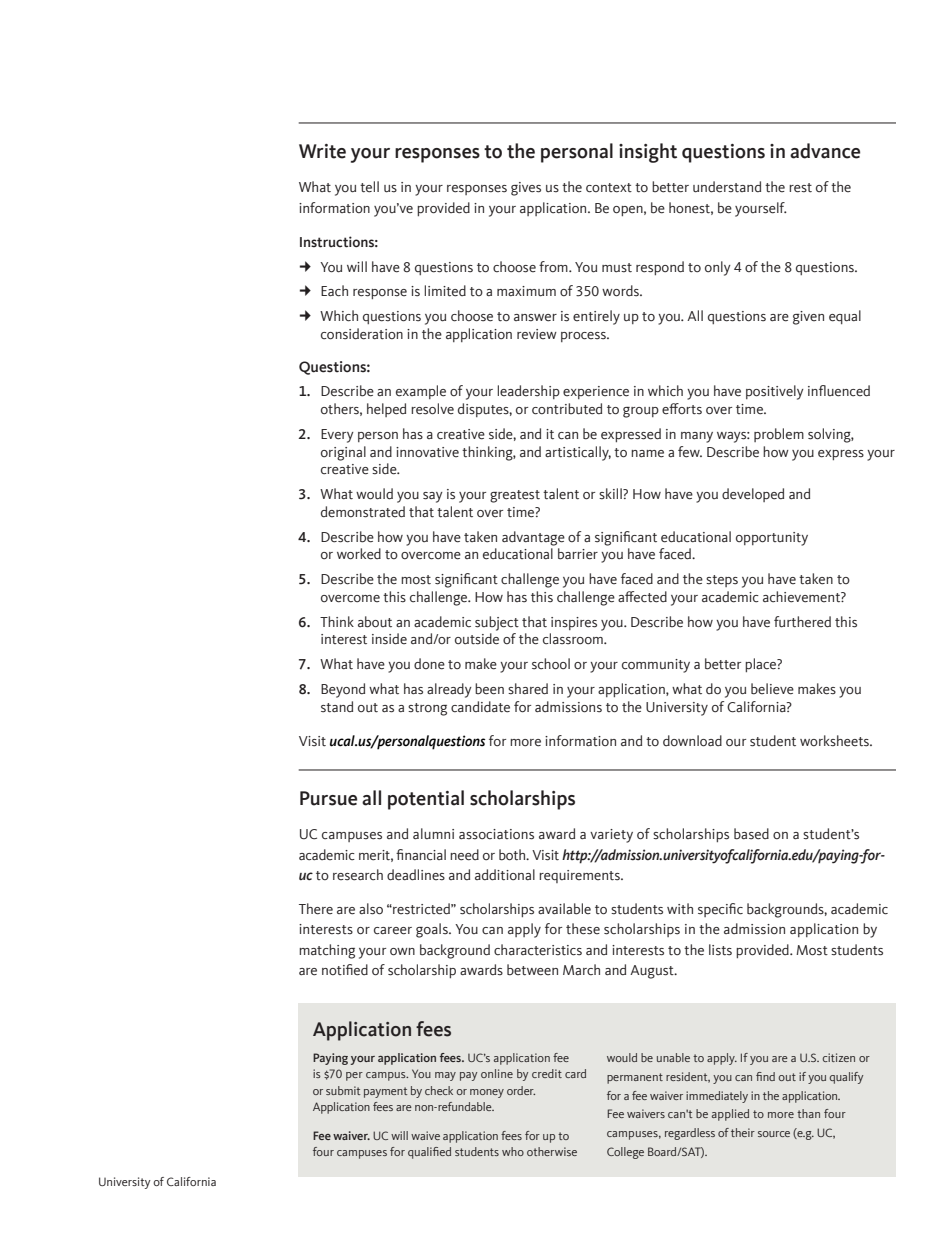  I want to click on believe, so click(772, 689).
